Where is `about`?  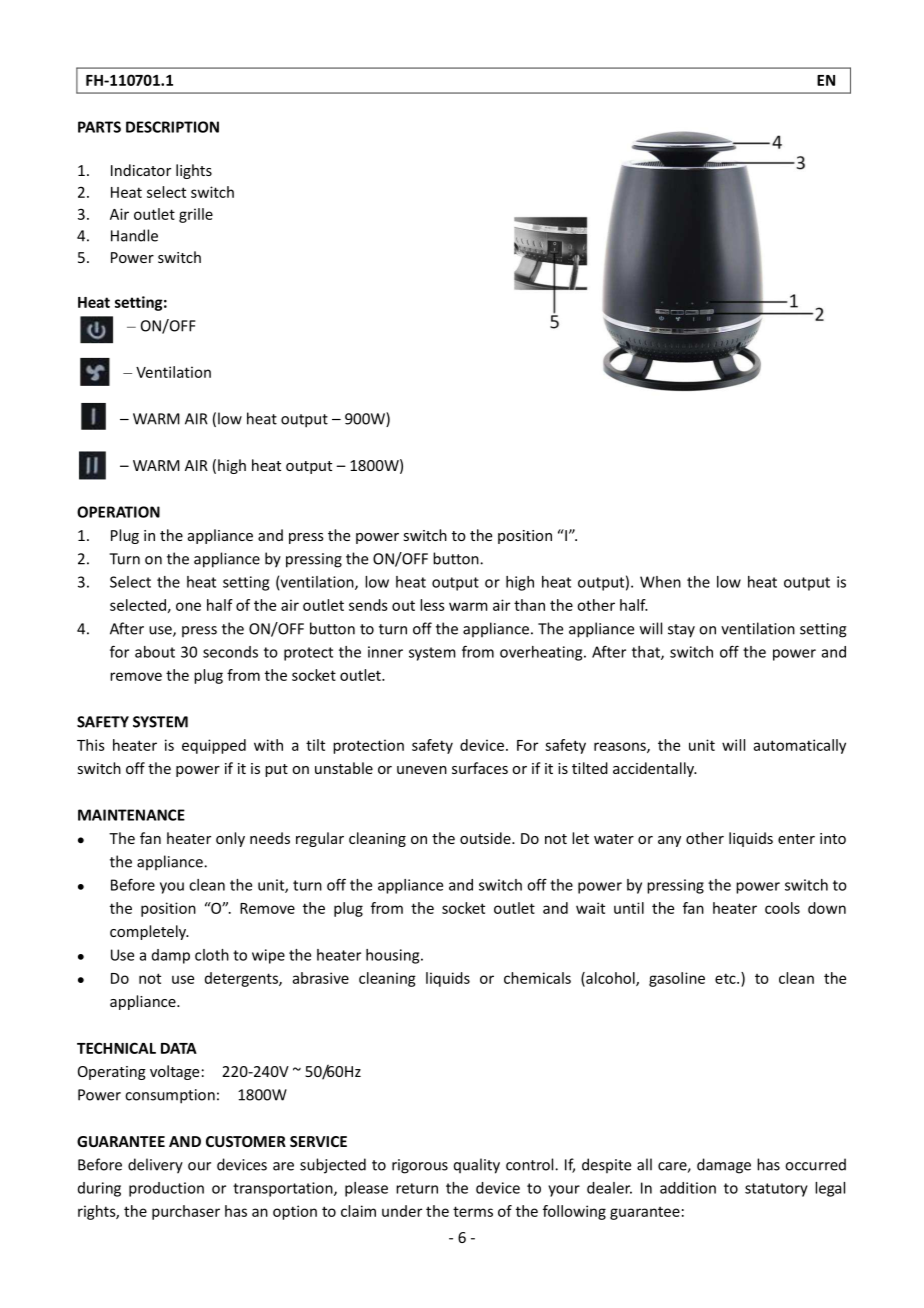 about is located at coordinates (155, 652).
